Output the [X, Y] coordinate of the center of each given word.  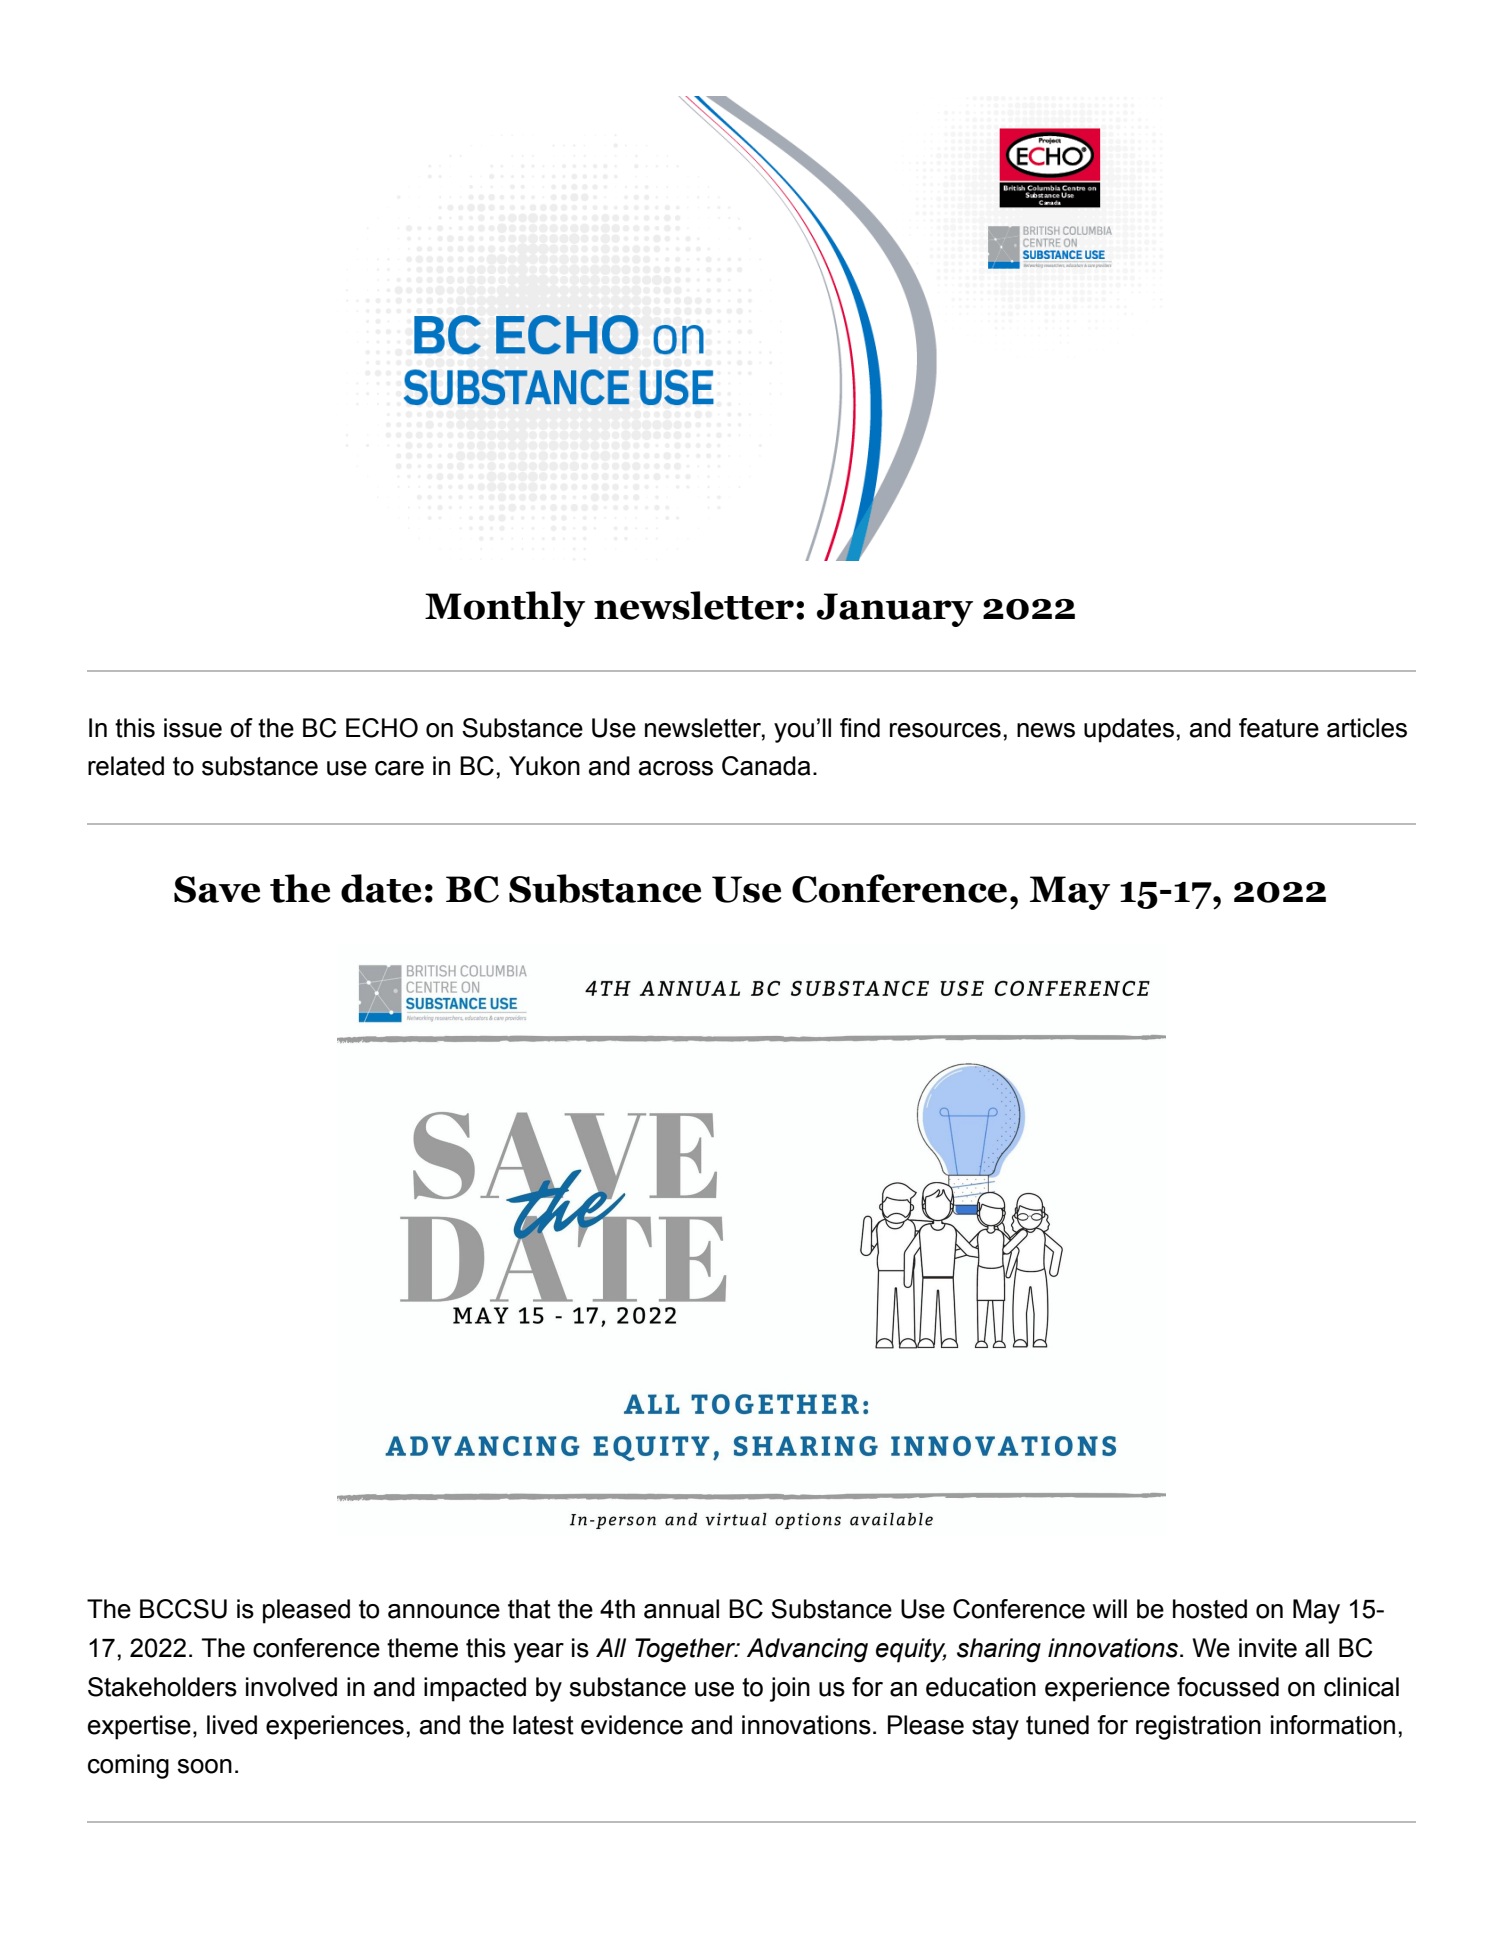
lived [232, 1725]
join [790, 1689]
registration [1198, 1727]
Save [217, 889]
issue [193, 728]
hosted [1210, 1609]
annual [681, 1609]
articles [1367, 728]
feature [1279, 728]
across [676, 768]
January [895, 610]
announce [444, 1611]
